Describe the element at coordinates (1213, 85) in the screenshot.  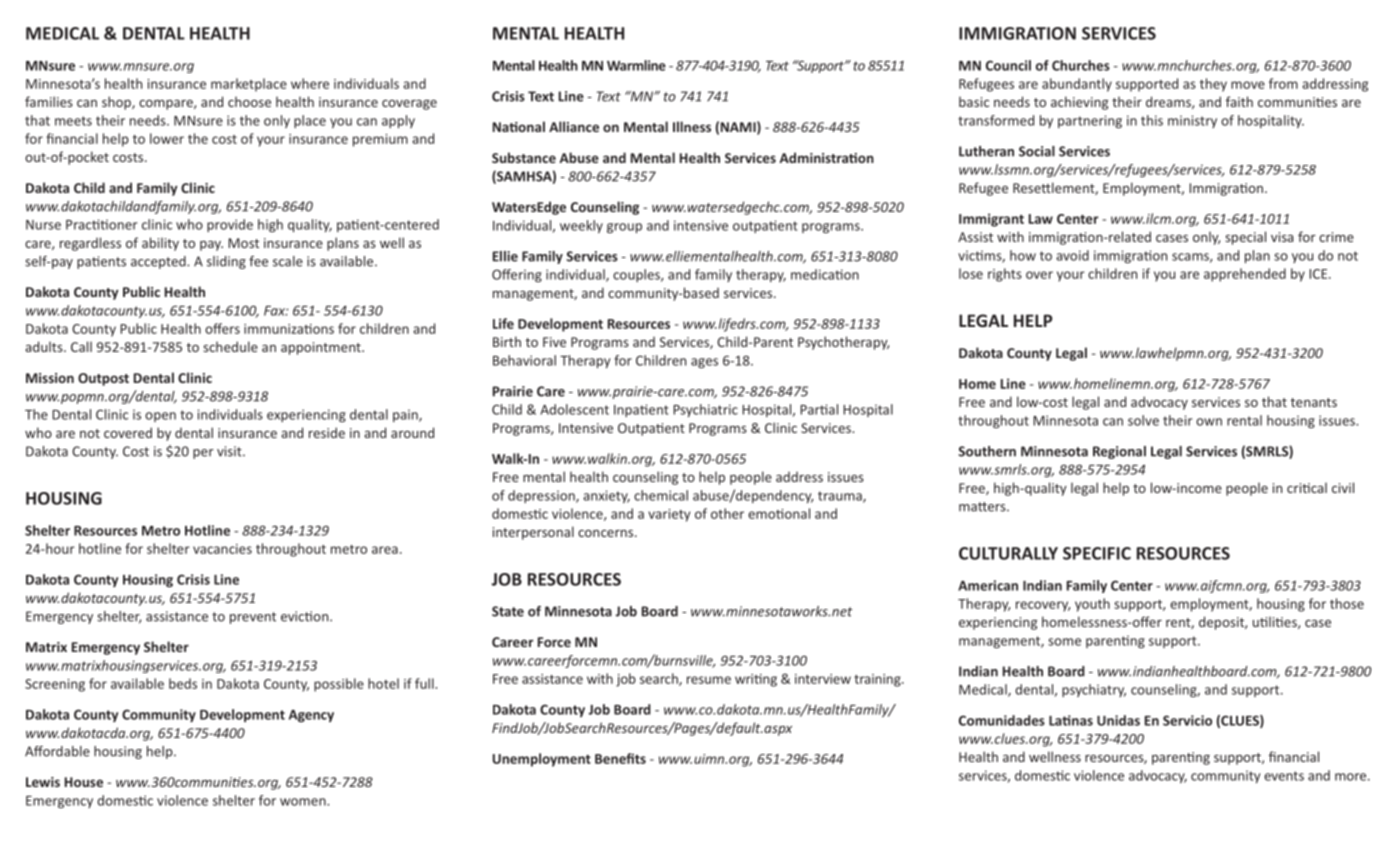
I see `they` at that location.
